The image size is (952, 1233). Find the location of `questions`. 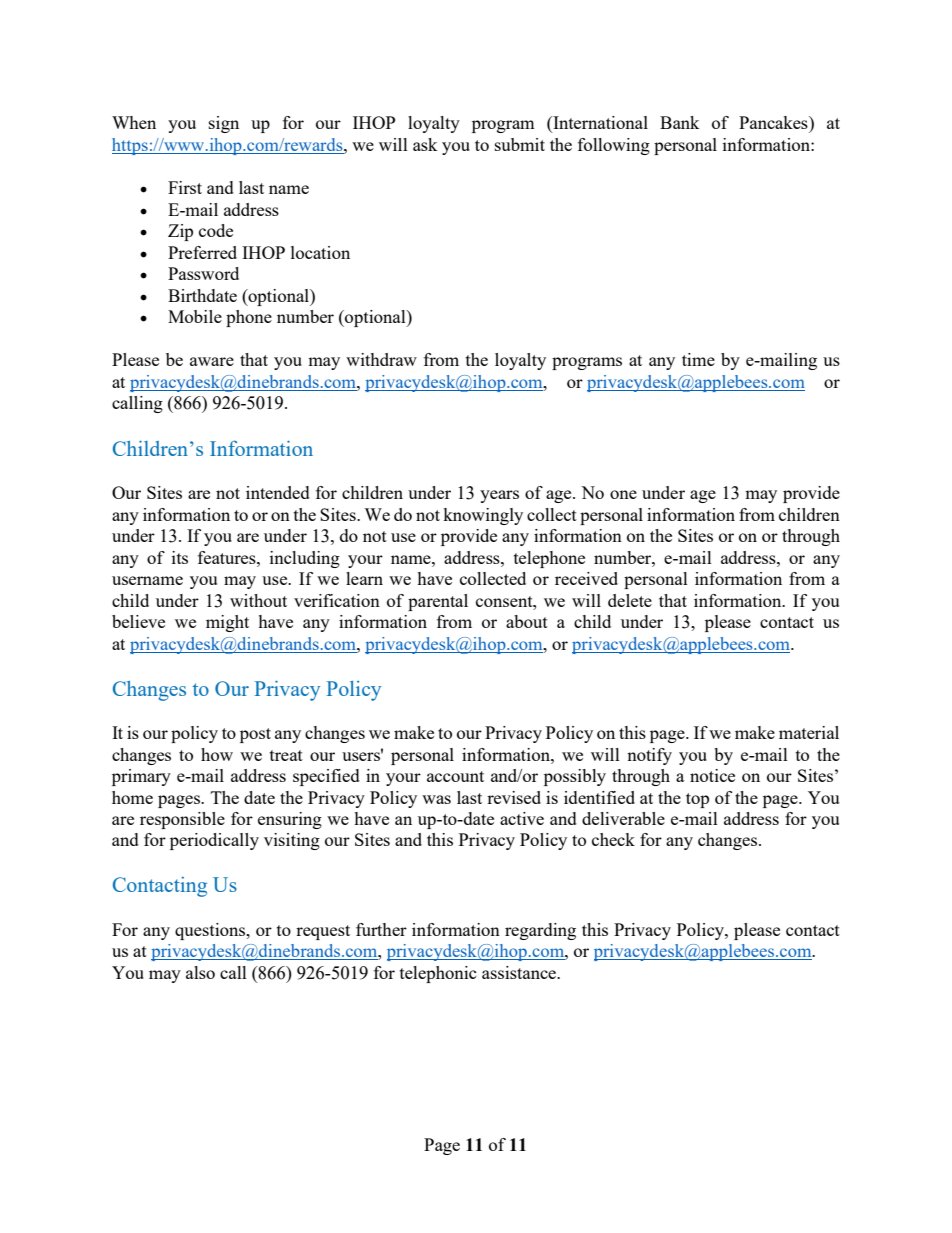

questions is located at coordinates (211, 931).
